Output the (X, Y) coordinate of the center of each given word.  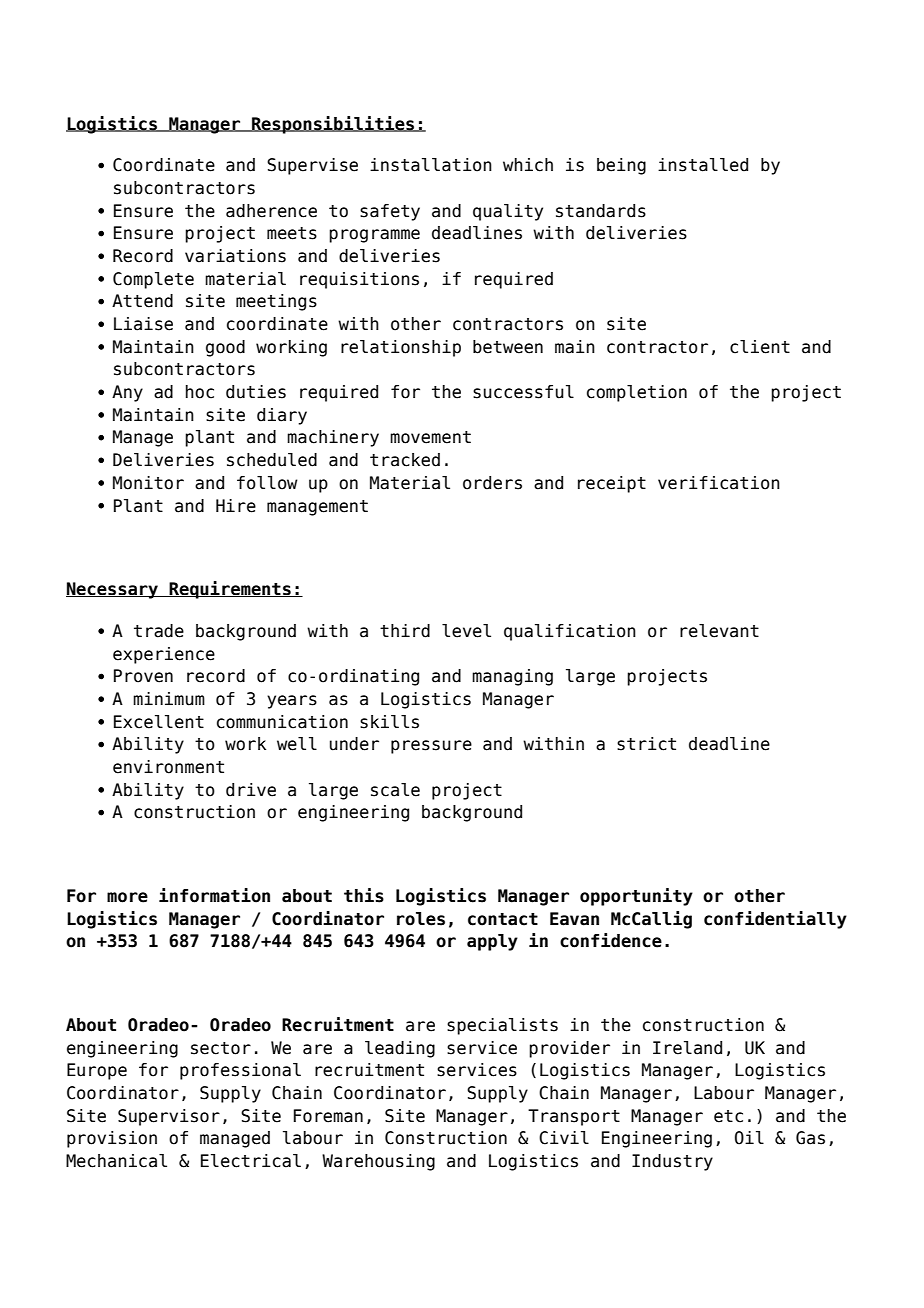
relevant (719, 631)
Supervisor (169, 1117)
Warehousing (378, 1162)
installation (431, 165)
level (466, 631)
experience (164, 655)
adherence (271, 211)
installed (703, 165)
